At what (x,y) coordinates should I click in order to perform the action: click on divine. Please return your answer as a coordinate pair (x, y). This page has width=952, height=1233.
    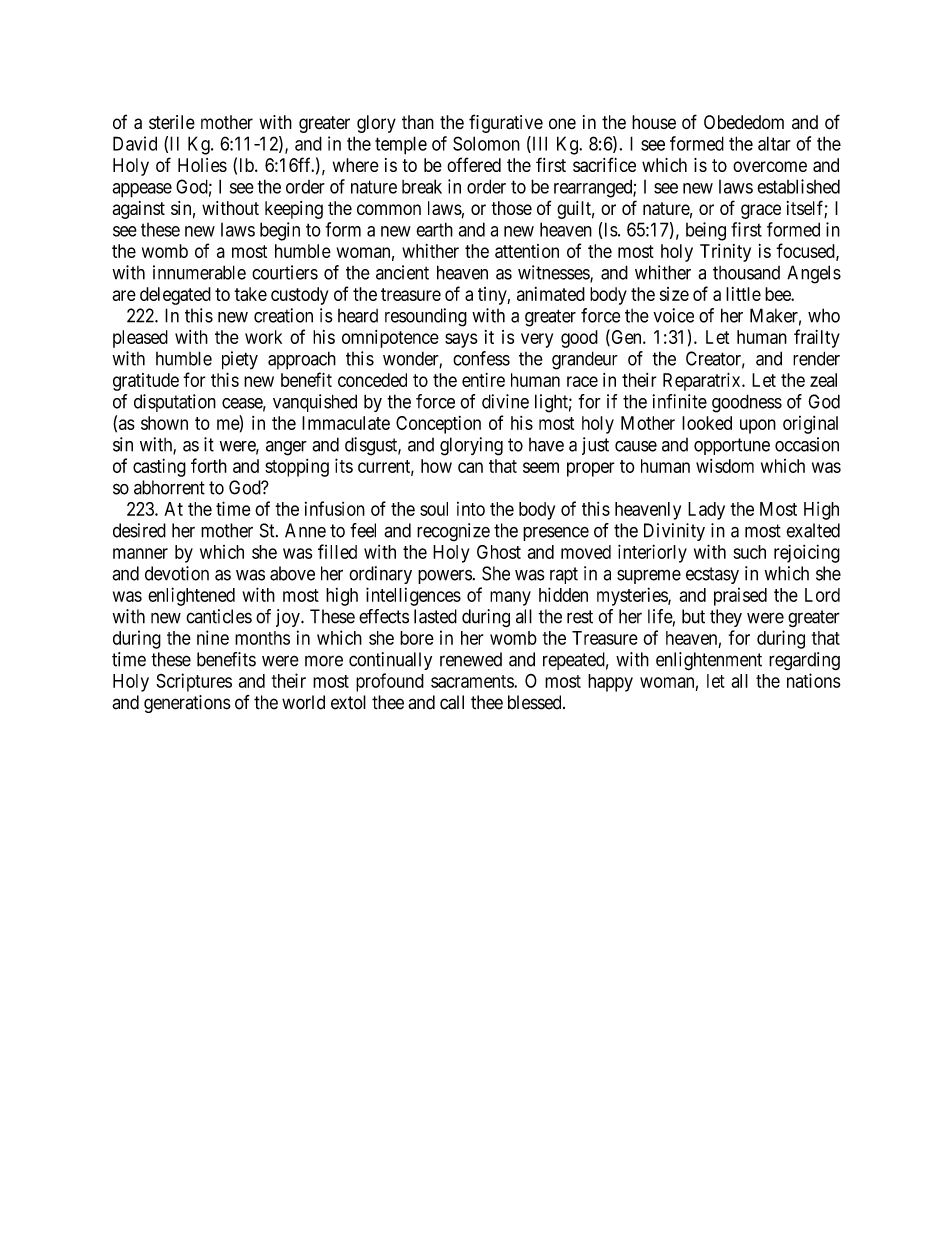
    Looking at the image, I should click on (505, 401).
